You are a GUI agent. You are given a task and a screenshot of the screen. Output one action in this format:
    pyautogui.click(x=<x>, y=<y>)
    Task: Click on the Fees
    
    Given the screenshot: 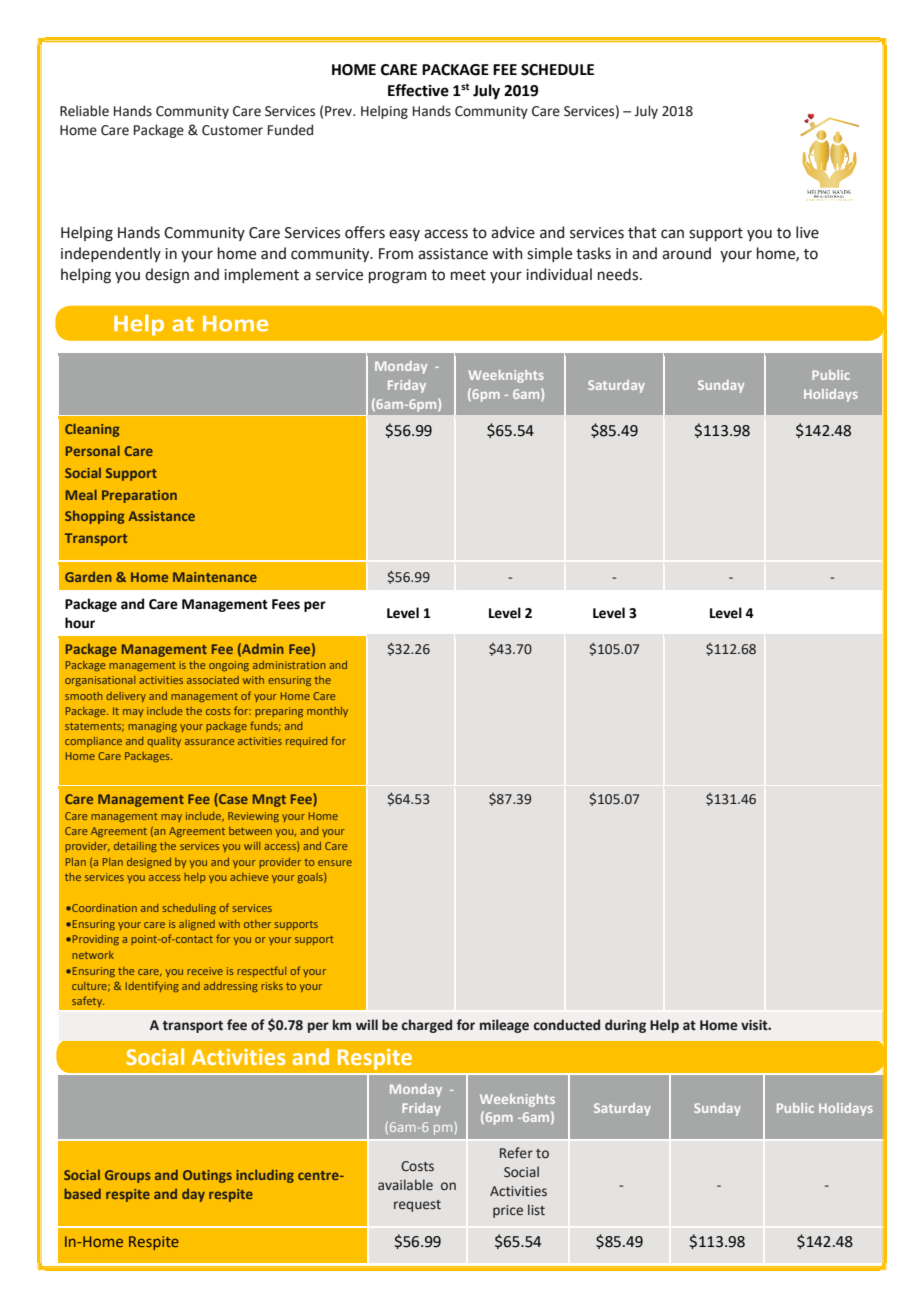 What is the action you would take?
    pyautogui.click(x=286, y=604)
